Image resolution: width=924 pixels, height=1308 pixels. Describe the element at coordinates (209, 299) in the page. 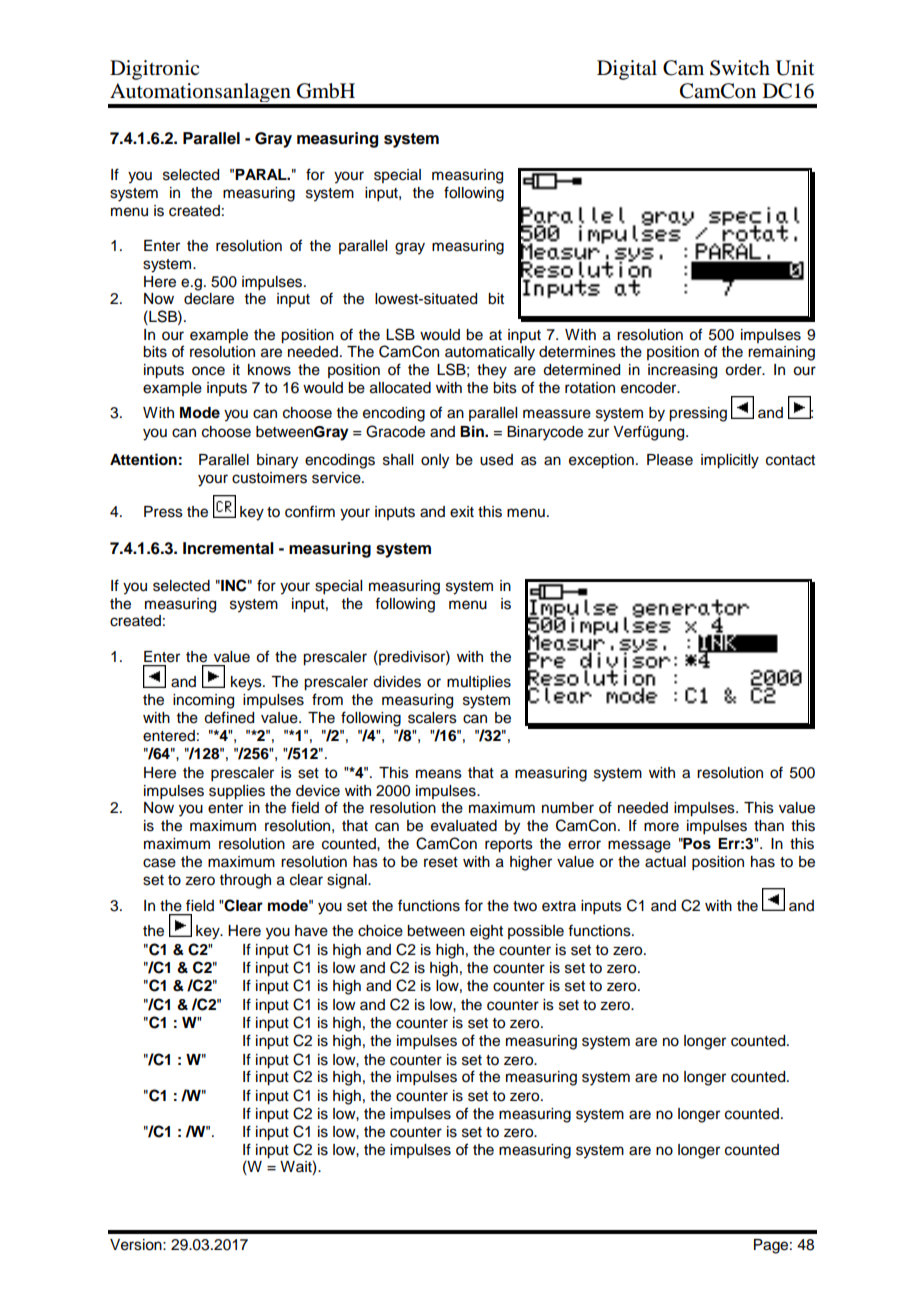

I see `declare` at that location.
